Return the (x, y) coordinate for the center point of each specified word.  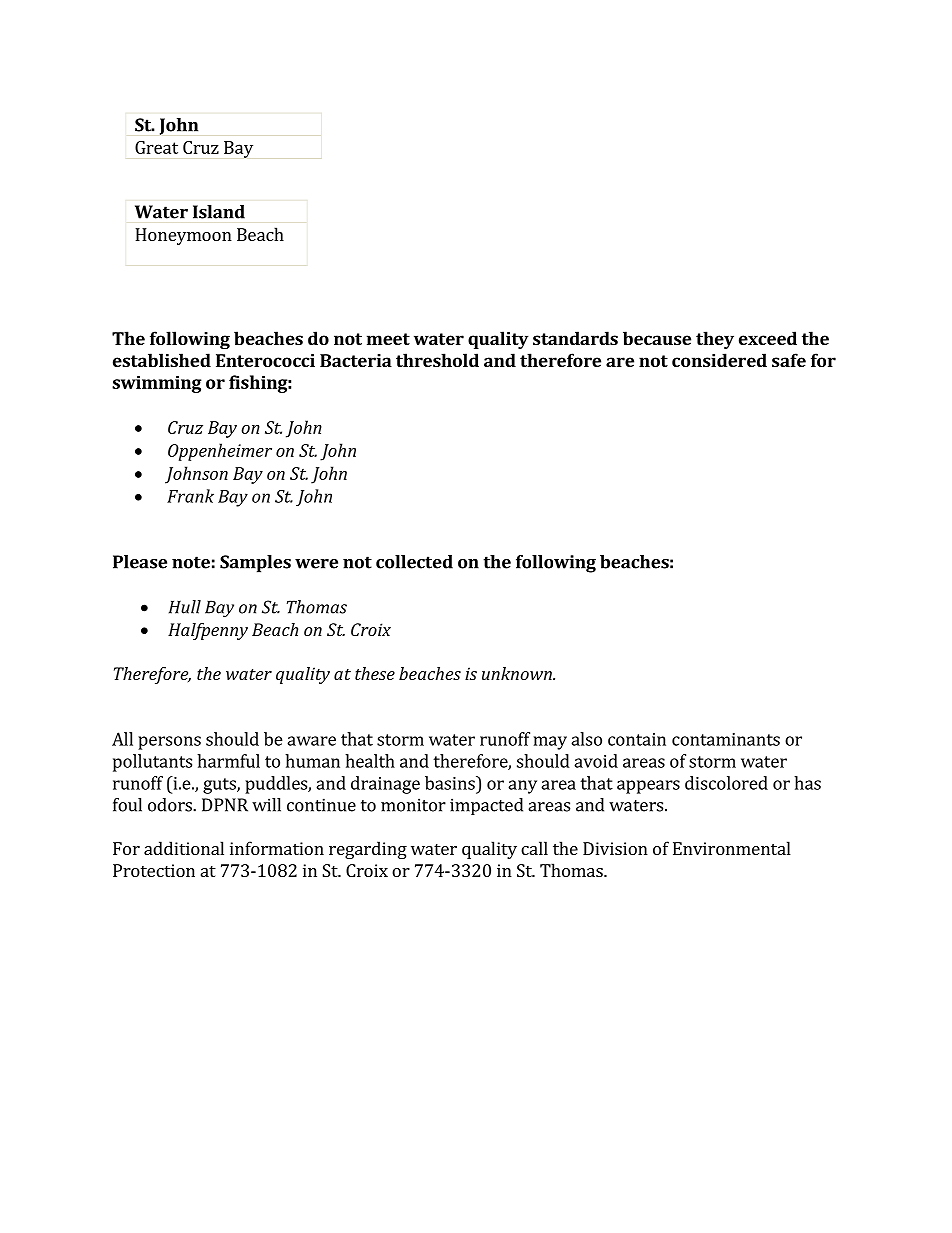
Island (219, 212)
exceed (768, 338)
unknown (518, 673)
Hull (185, 607)
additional (184, 848)
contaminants (726, 739)
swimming (157, 384)
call (534, 848)
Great (156, 147)
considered (719, 360)
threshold (437, 360)
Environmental (732, 848)
